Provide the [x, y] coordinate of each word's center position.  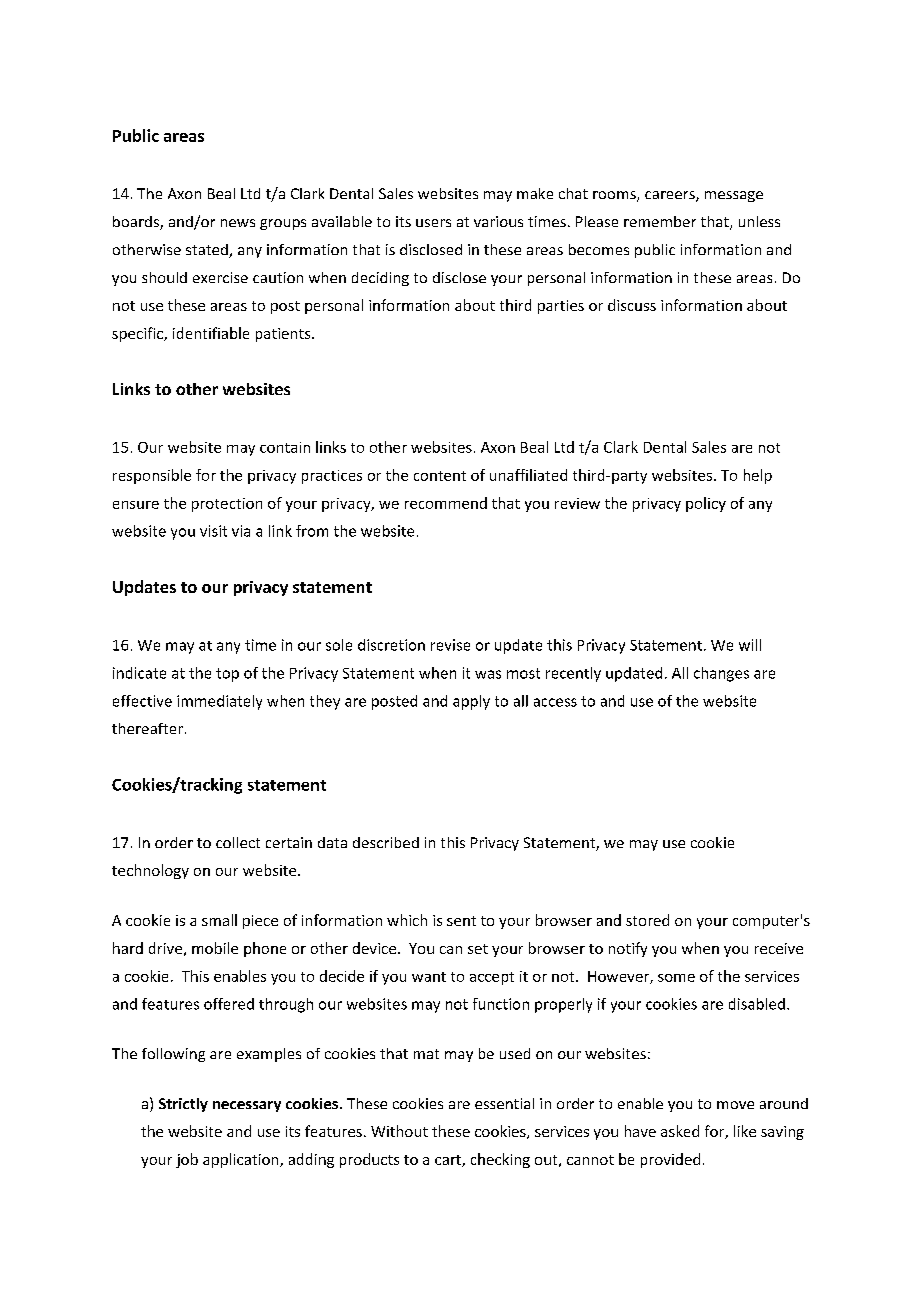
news [238, 223]
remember [660, 221]
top [227, 675]
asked [680, 1131]
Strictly [183, 1105]
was [488, 674]
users [433, 223]
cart [449, 1161]
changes [721, 674]
